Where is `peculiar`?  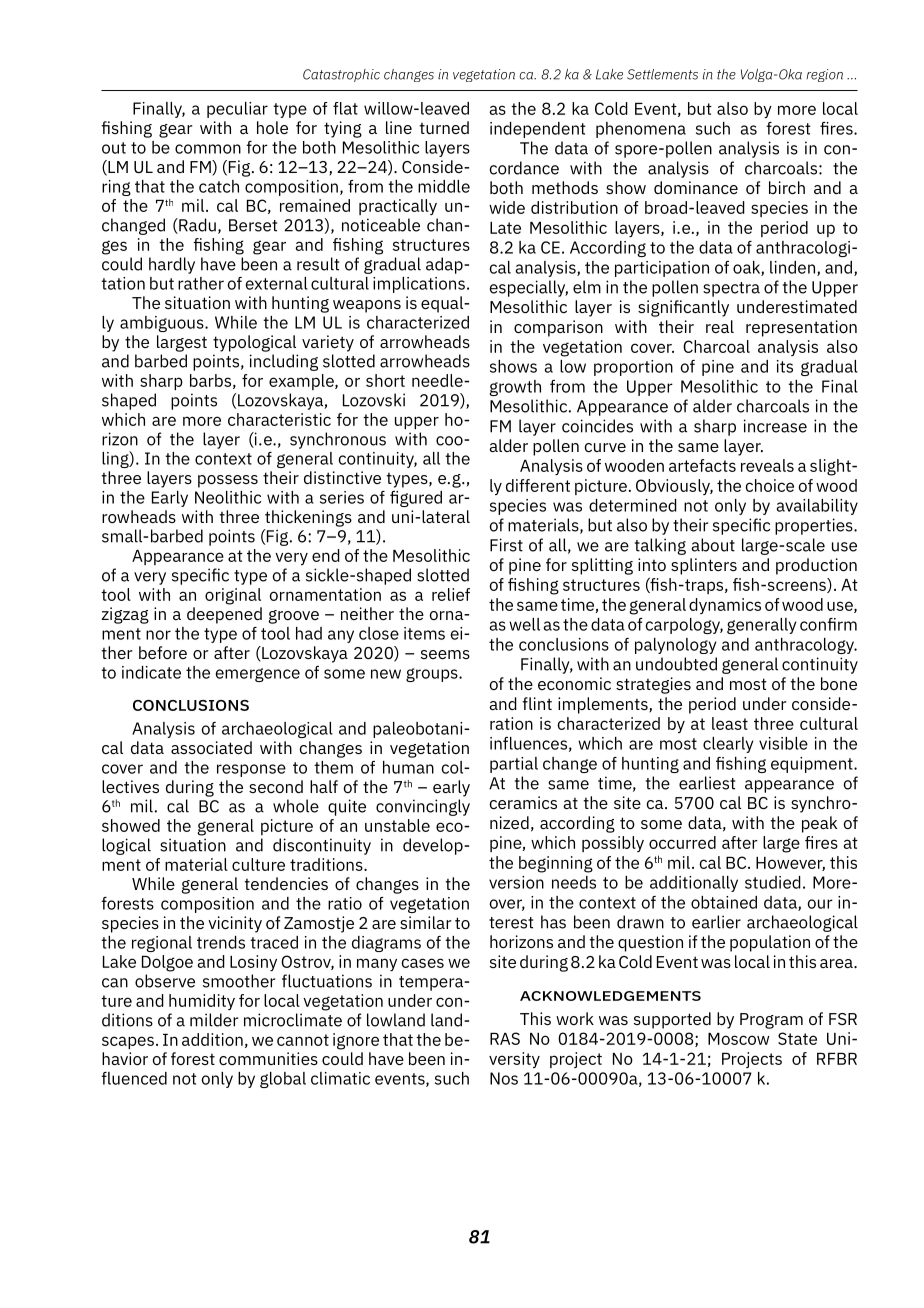
peculiar is located at coordinates (237, 110).
